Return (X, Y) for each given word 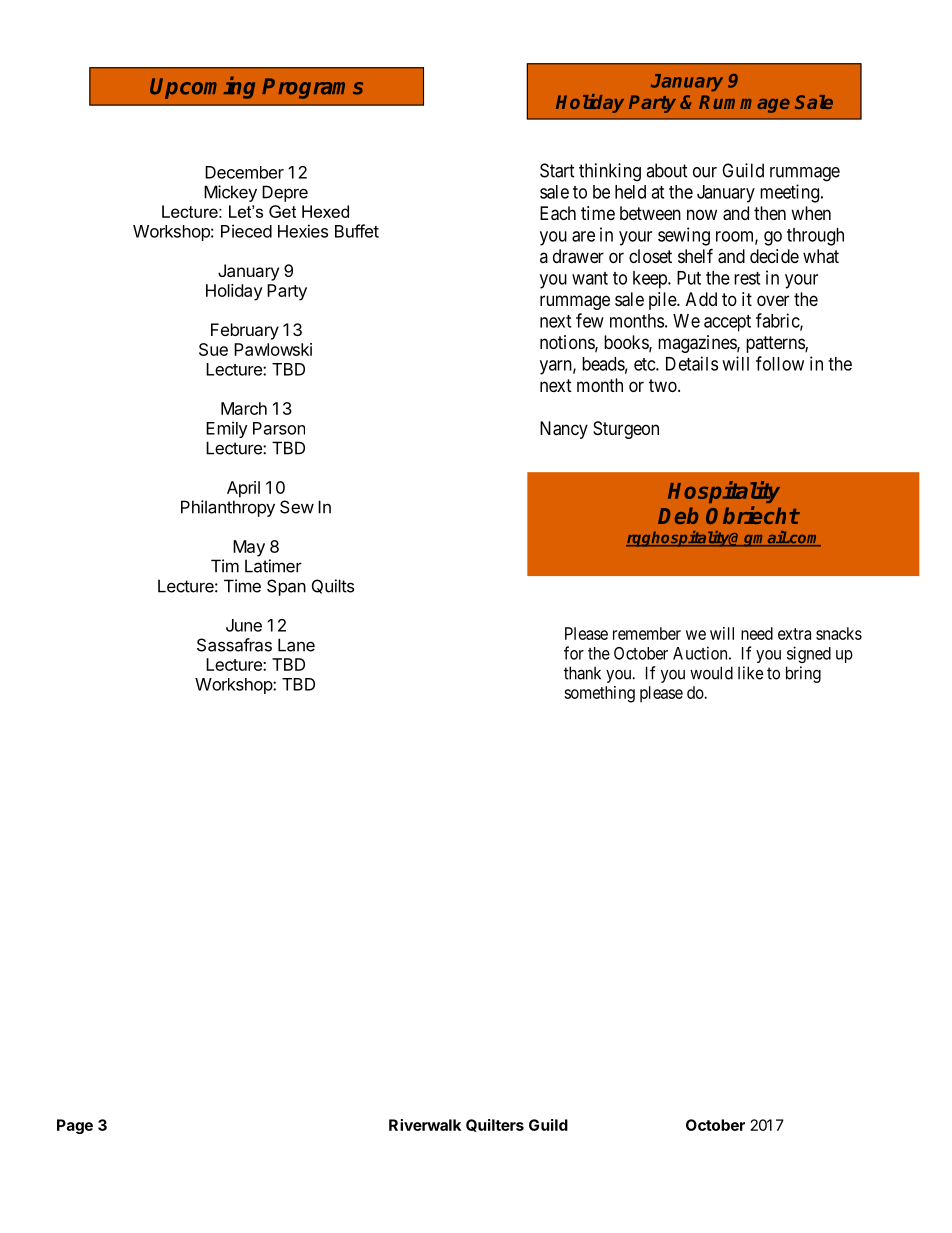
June (244, 625)
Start (557, 170)
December (244, 172)
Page (75, 1126)
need (757, 633)
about (667, 170)
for (574, 653)
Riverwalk (425, 1125)
